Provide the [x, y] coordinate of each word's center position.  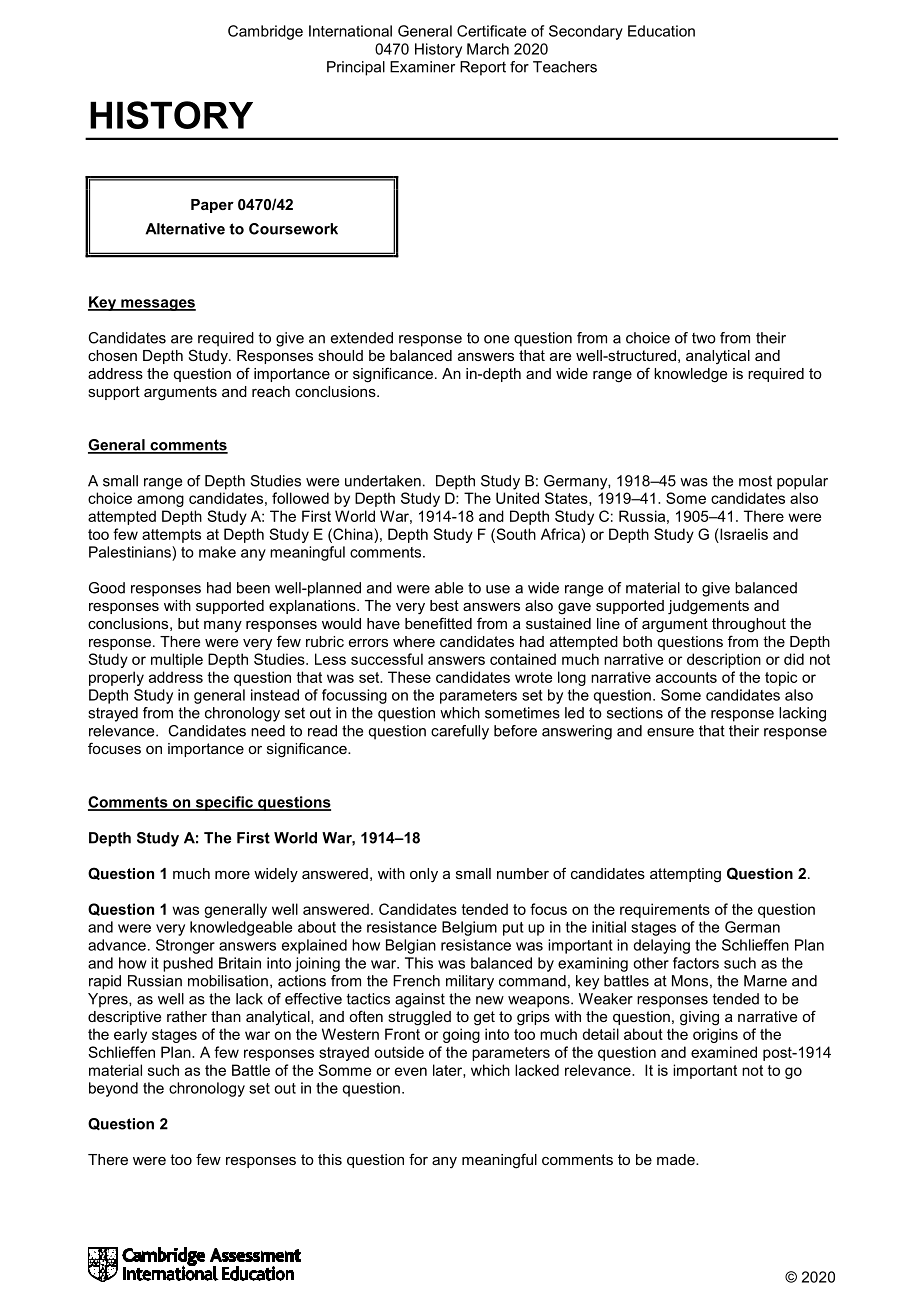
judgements [708, 607]
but [188, 623]
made [677, 1159]
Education [661, 31]
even [411, 1071]
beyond [113, 1089]
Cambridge [265, 32]
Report [483, 68]
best [444, 605]
